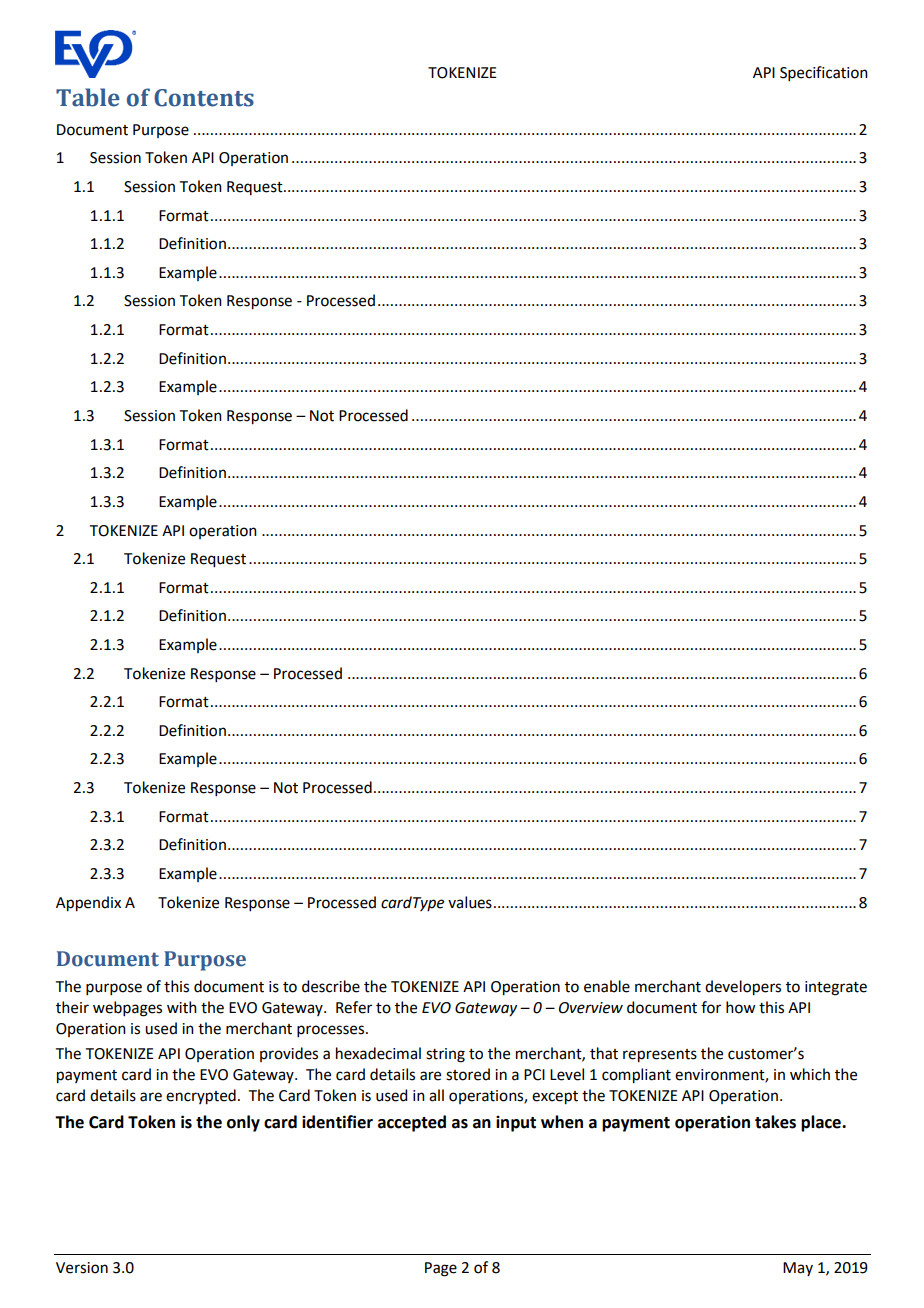 The height and width of the screenshot is (1308, 924). What do you see at coordinates (88, 97) in the screenshot?
I see `Table` at bounding box center [88, 97].
